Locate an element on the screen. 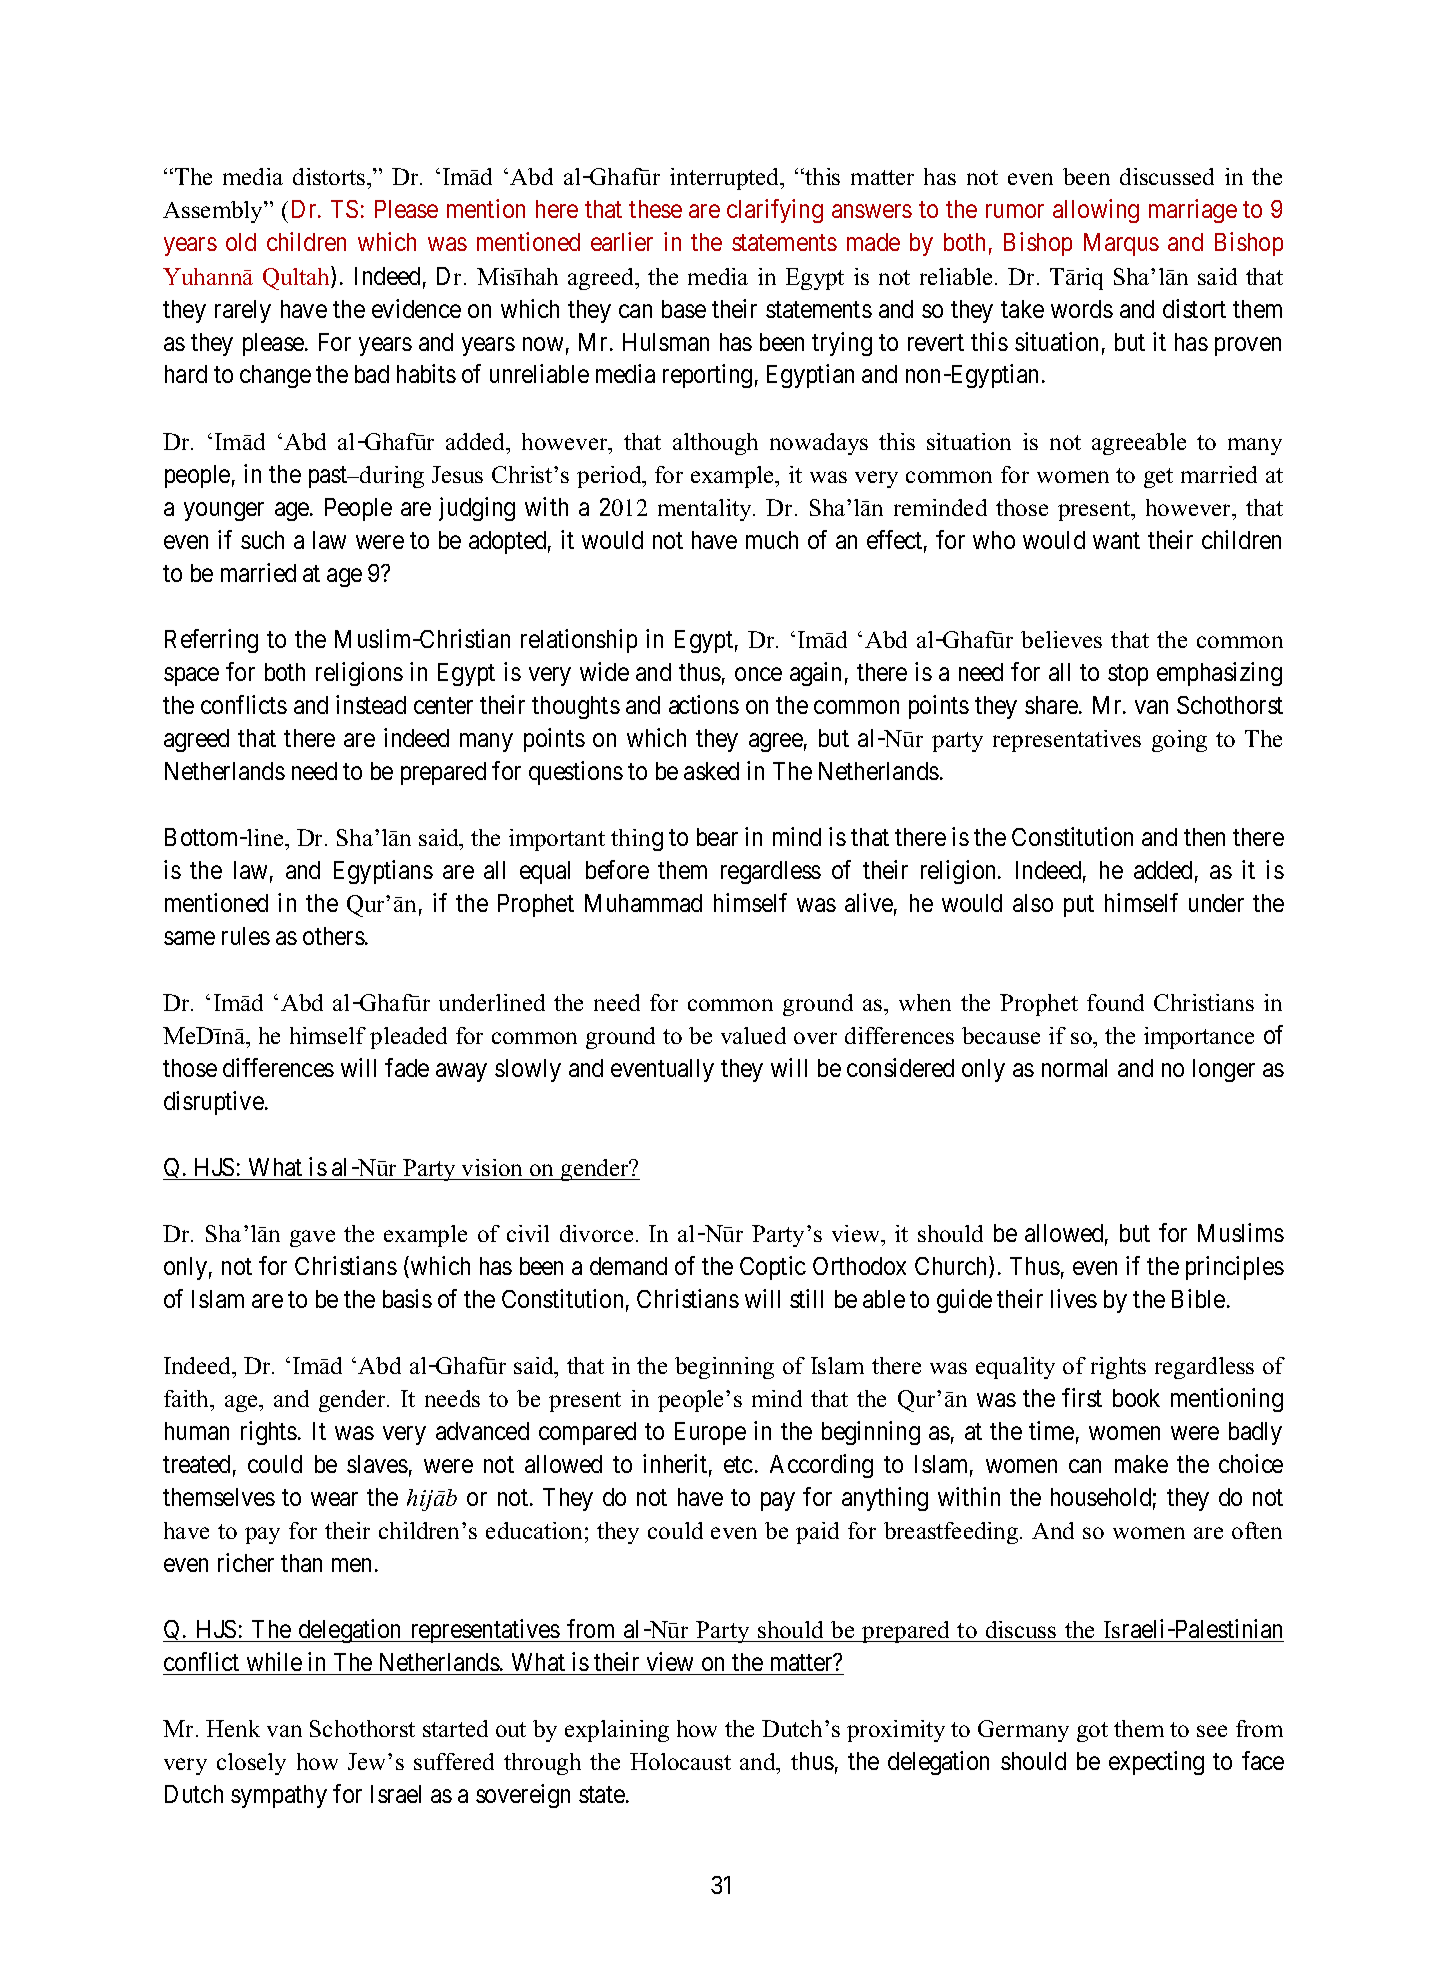  once is located at coordinates (758, 674).
